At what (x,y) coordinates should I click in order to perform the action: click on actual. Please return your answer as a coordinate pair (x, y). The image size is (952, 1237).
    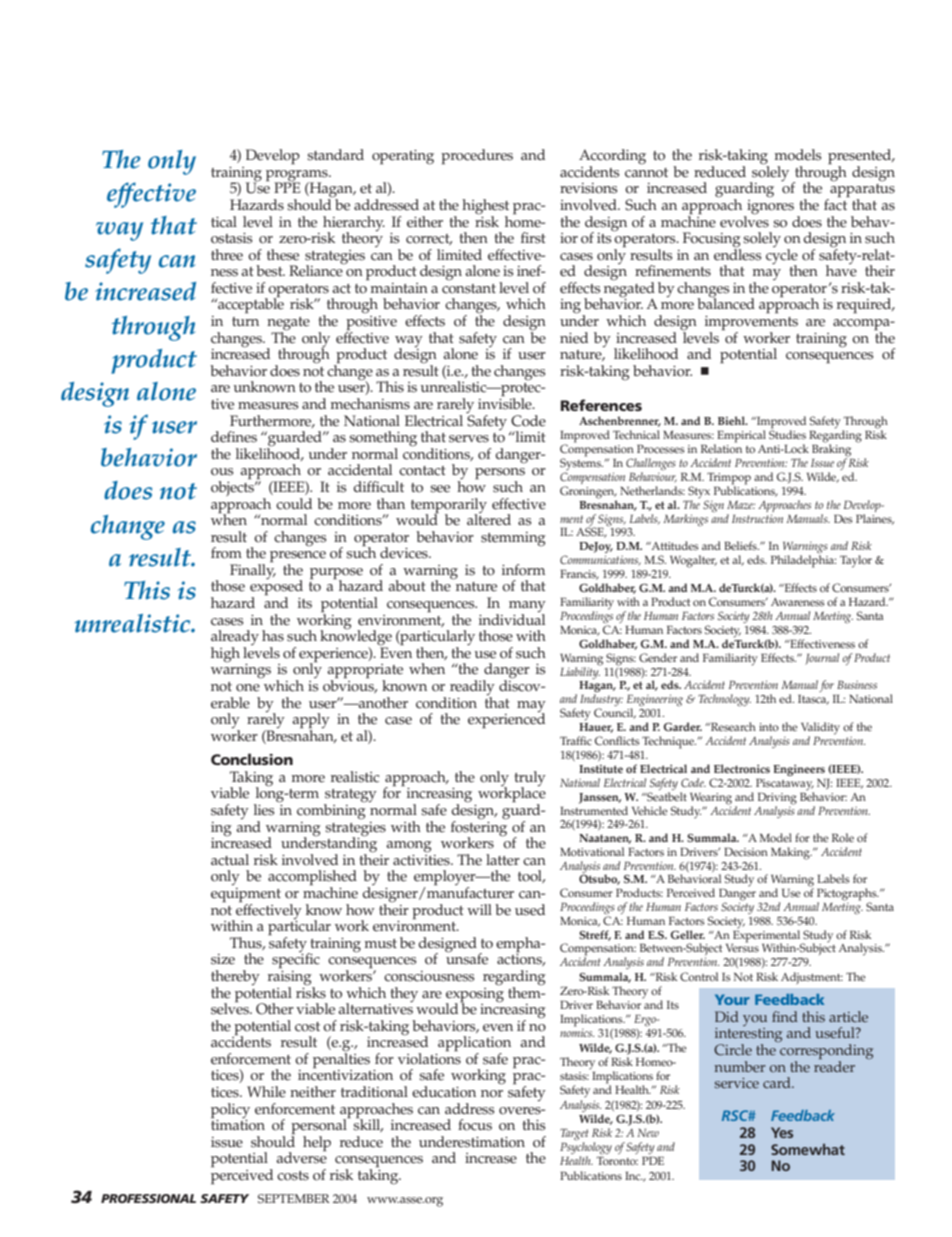
    Looking at the image, I should click on (230, 860).
